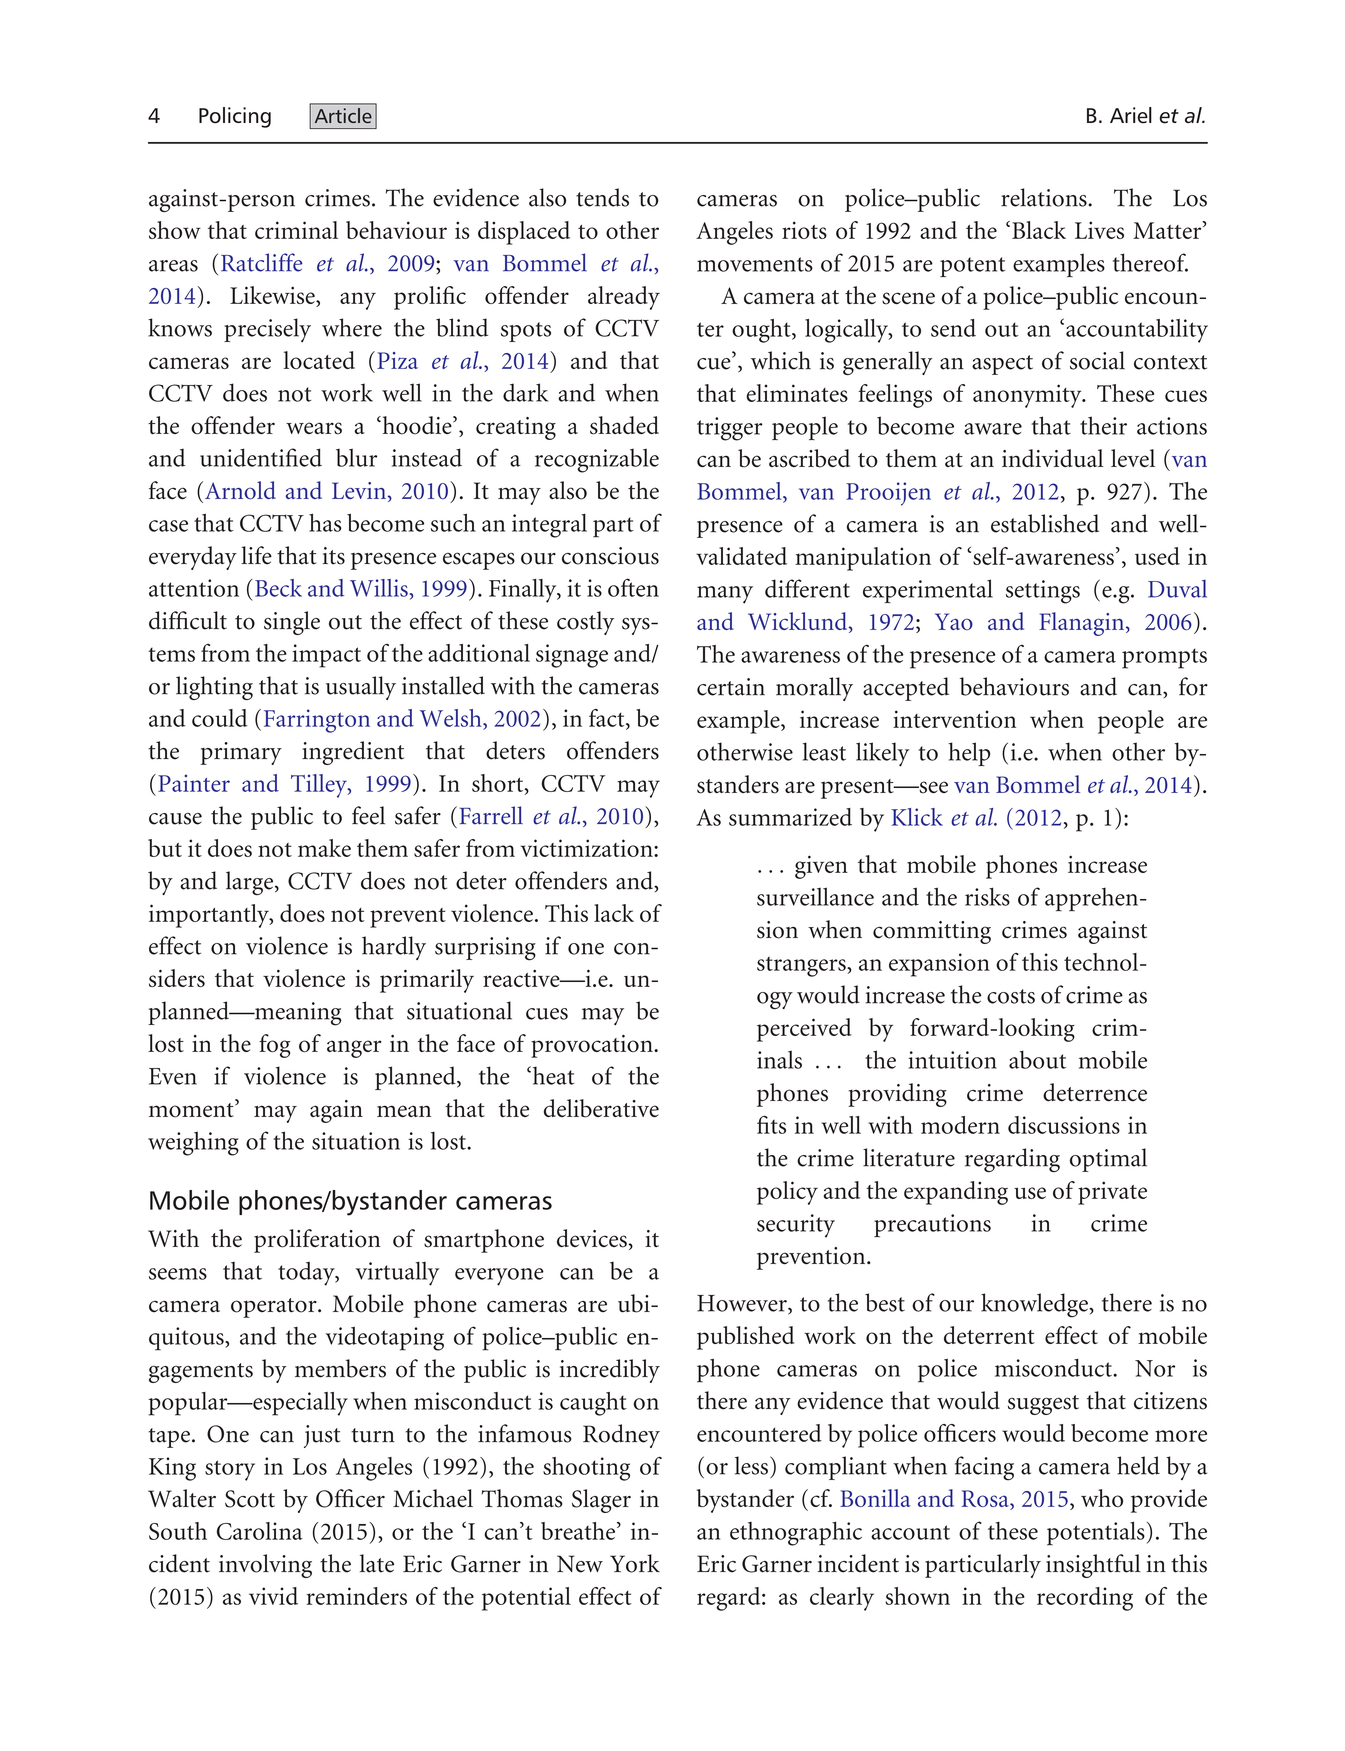  What do you see at coordinates (235, 117) in the page?
I see `Policing` at bounding box center [235, 117].
